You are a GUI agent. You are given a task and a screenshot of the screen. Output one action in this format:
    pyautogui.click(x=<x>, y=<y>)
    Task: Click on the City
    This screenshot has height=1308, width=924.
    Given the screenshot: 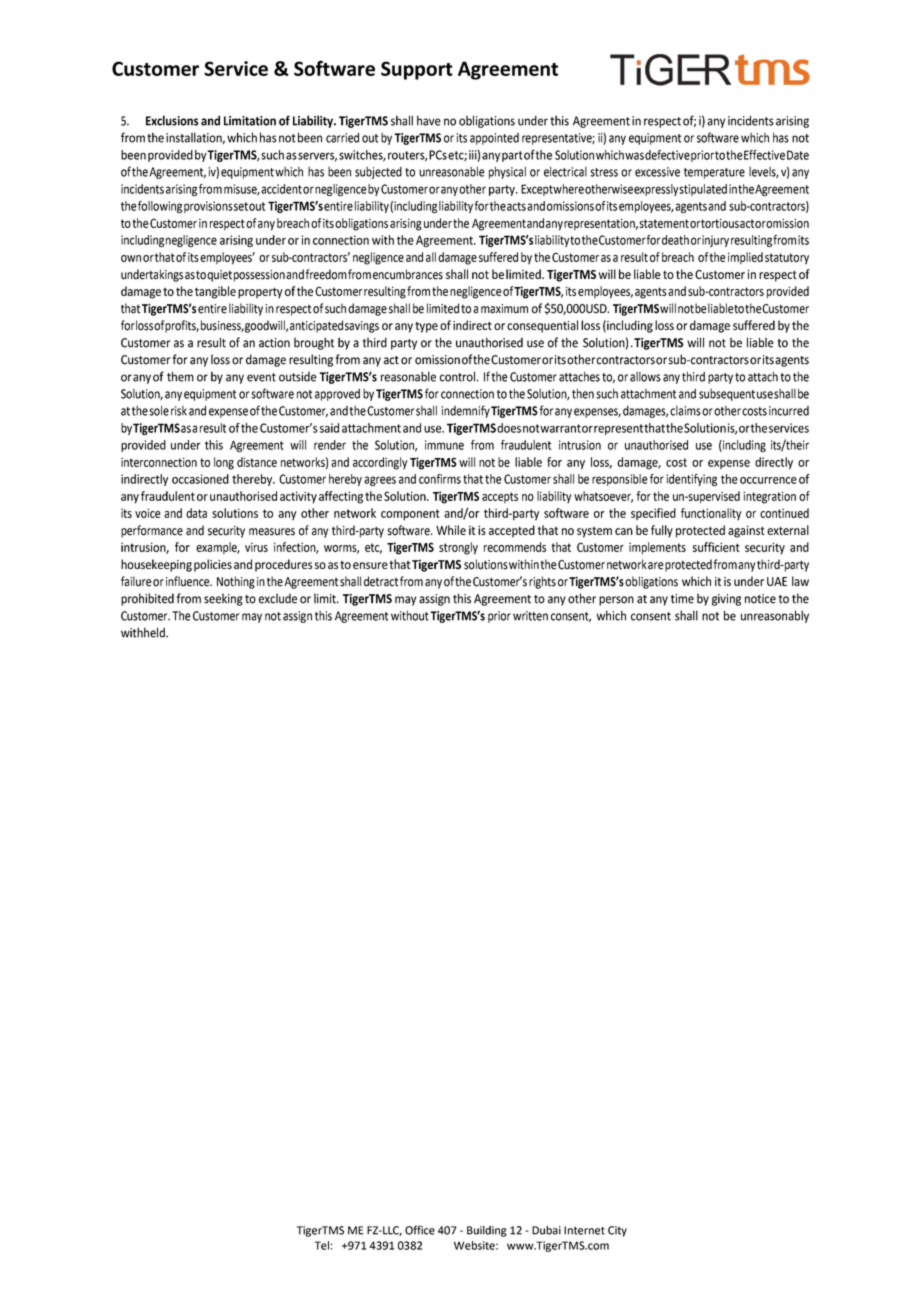 What is the action you would take?
    pyautogui.click(x=617, y=1231)
